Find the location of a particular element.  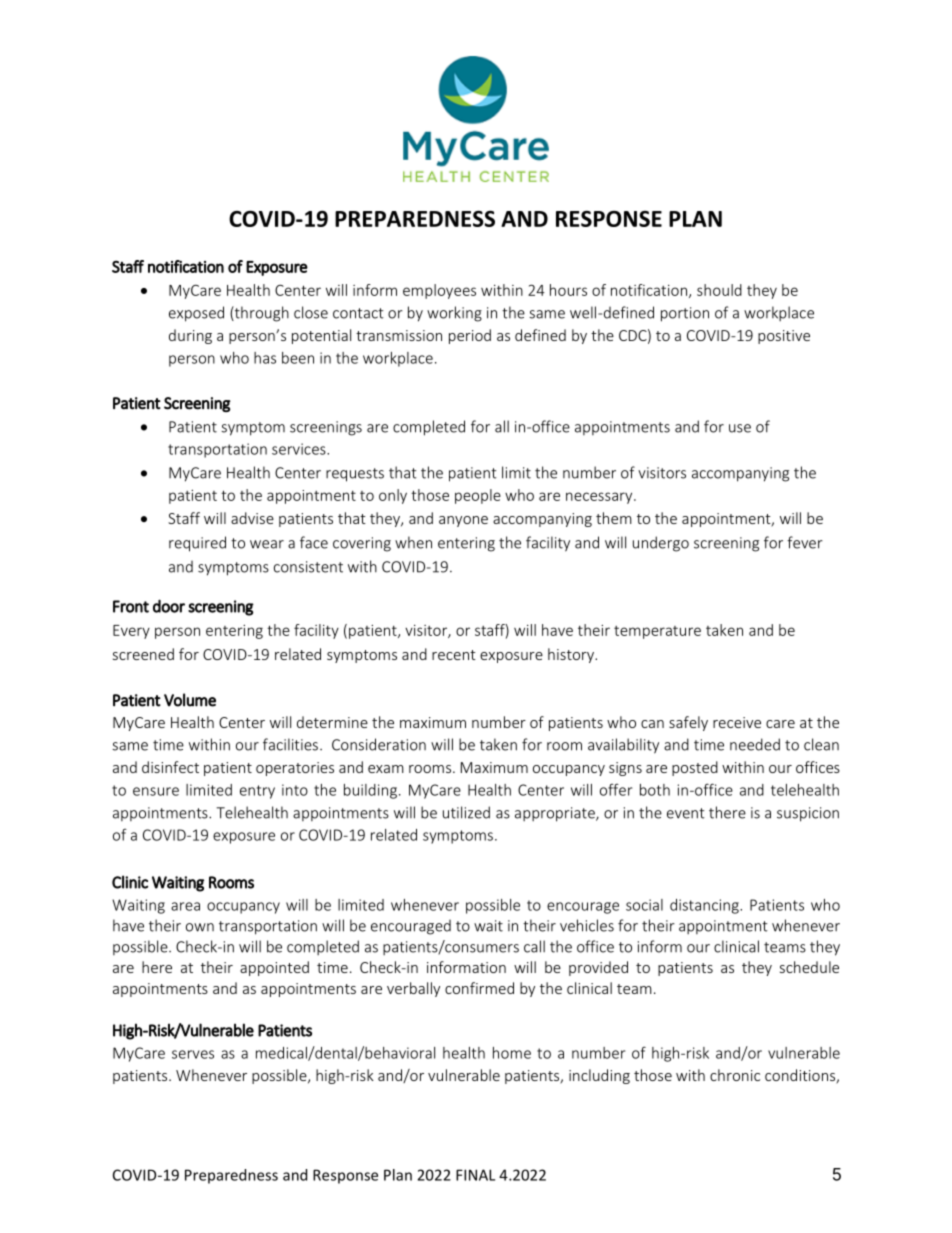

own is located at coordinates (200, 927).
